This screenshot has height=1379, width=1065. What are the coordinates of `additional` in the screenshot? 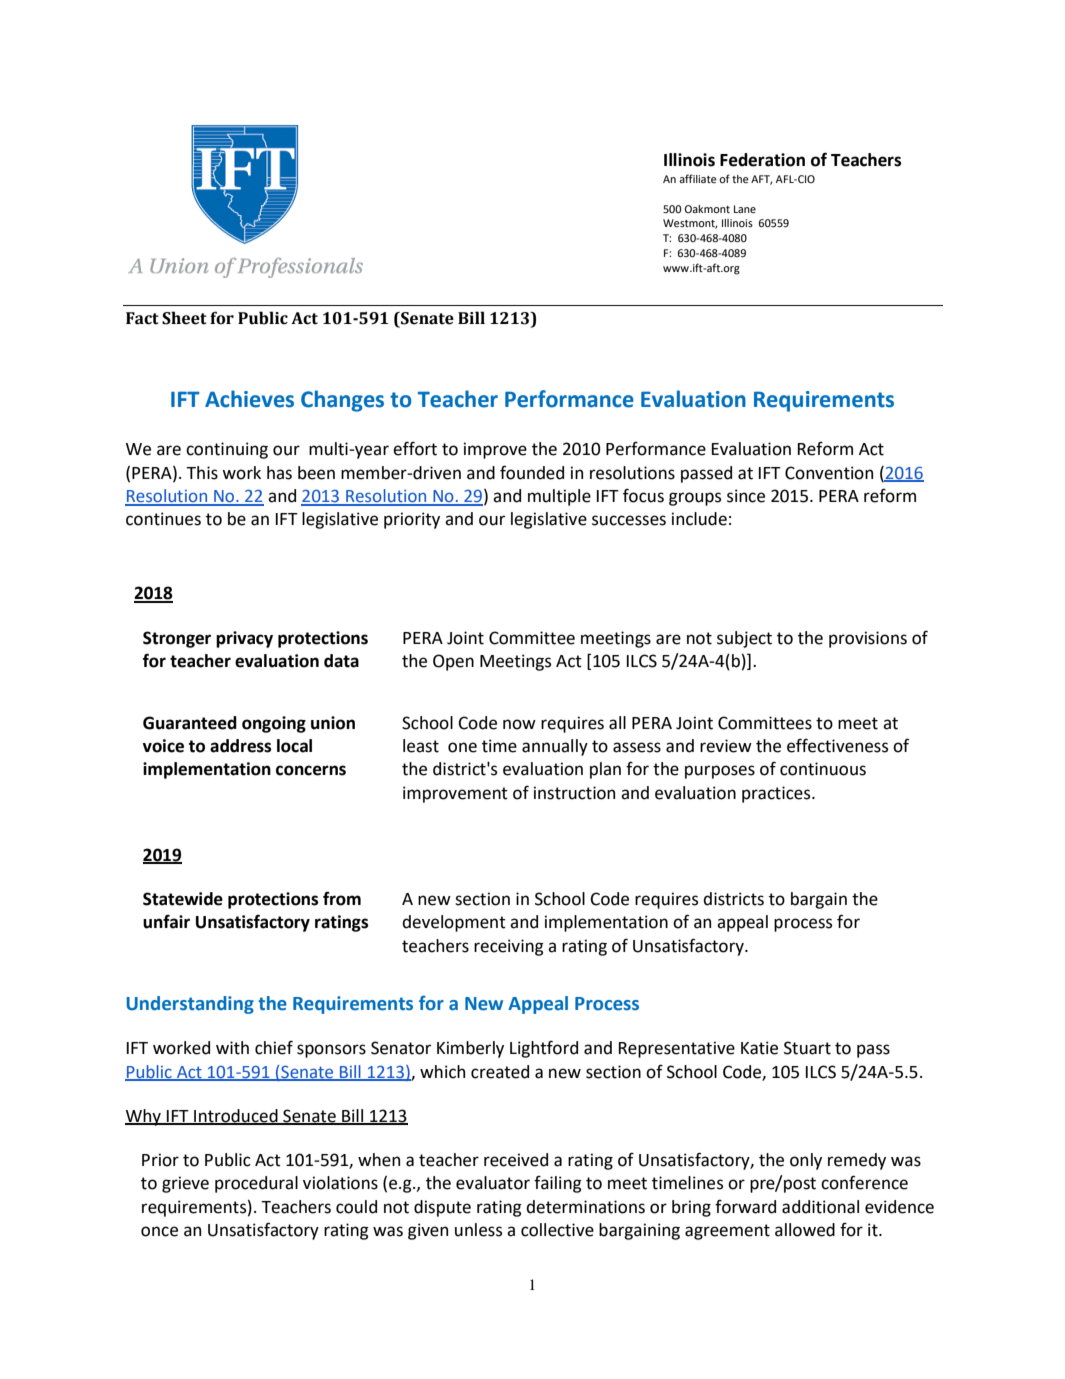 It's located at (820, 1207).
